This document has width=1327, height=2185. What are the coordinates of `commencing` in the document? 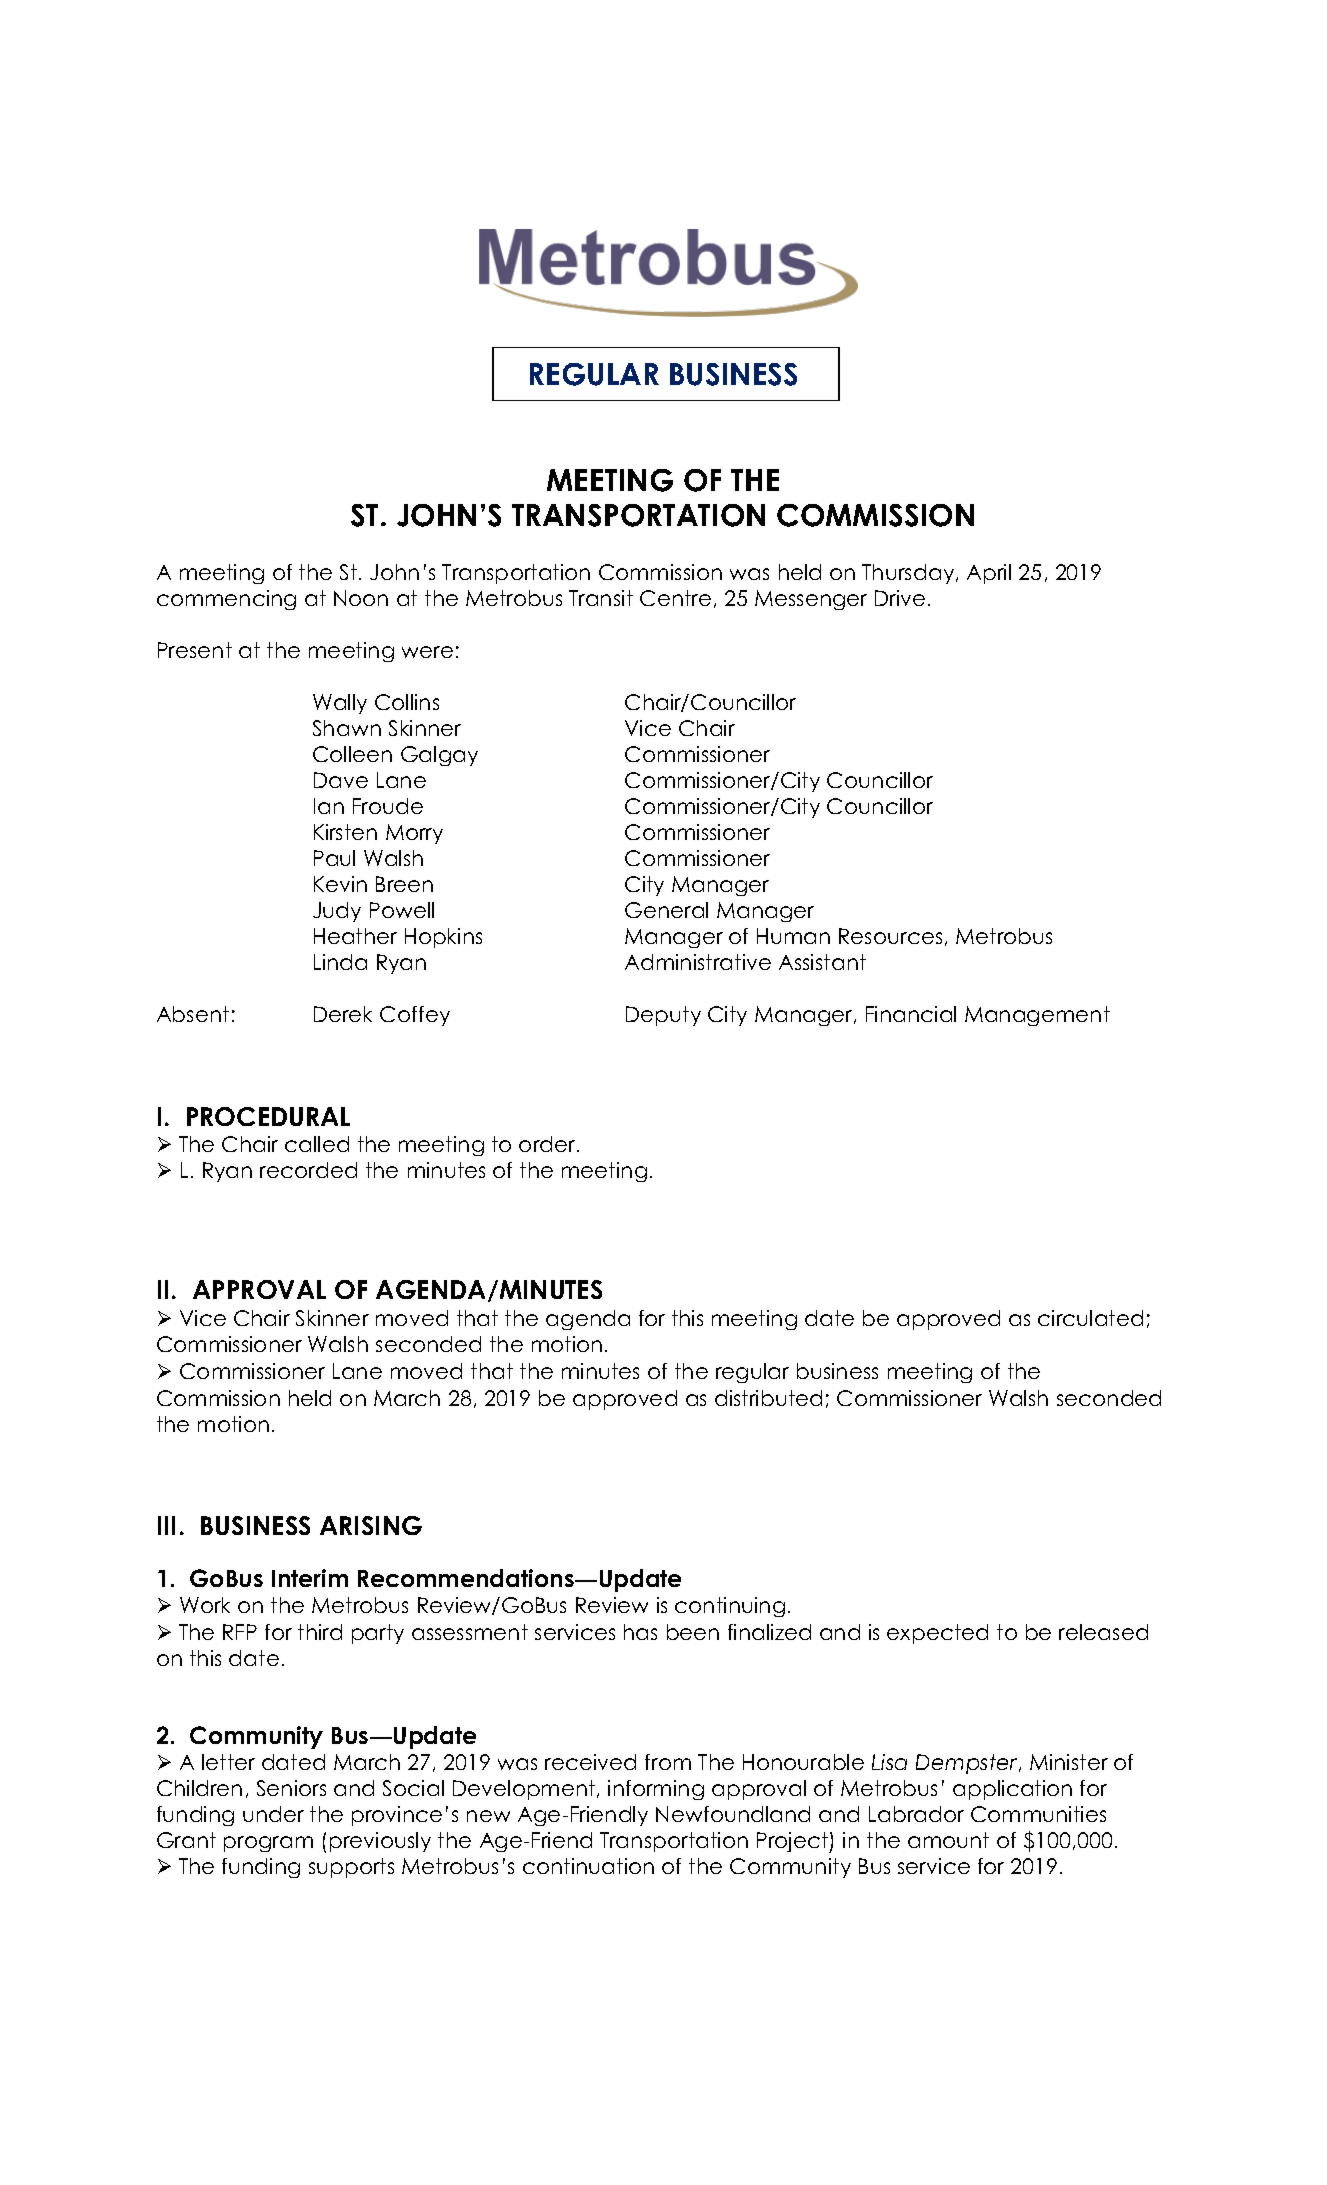 It's located at (226, 600).
